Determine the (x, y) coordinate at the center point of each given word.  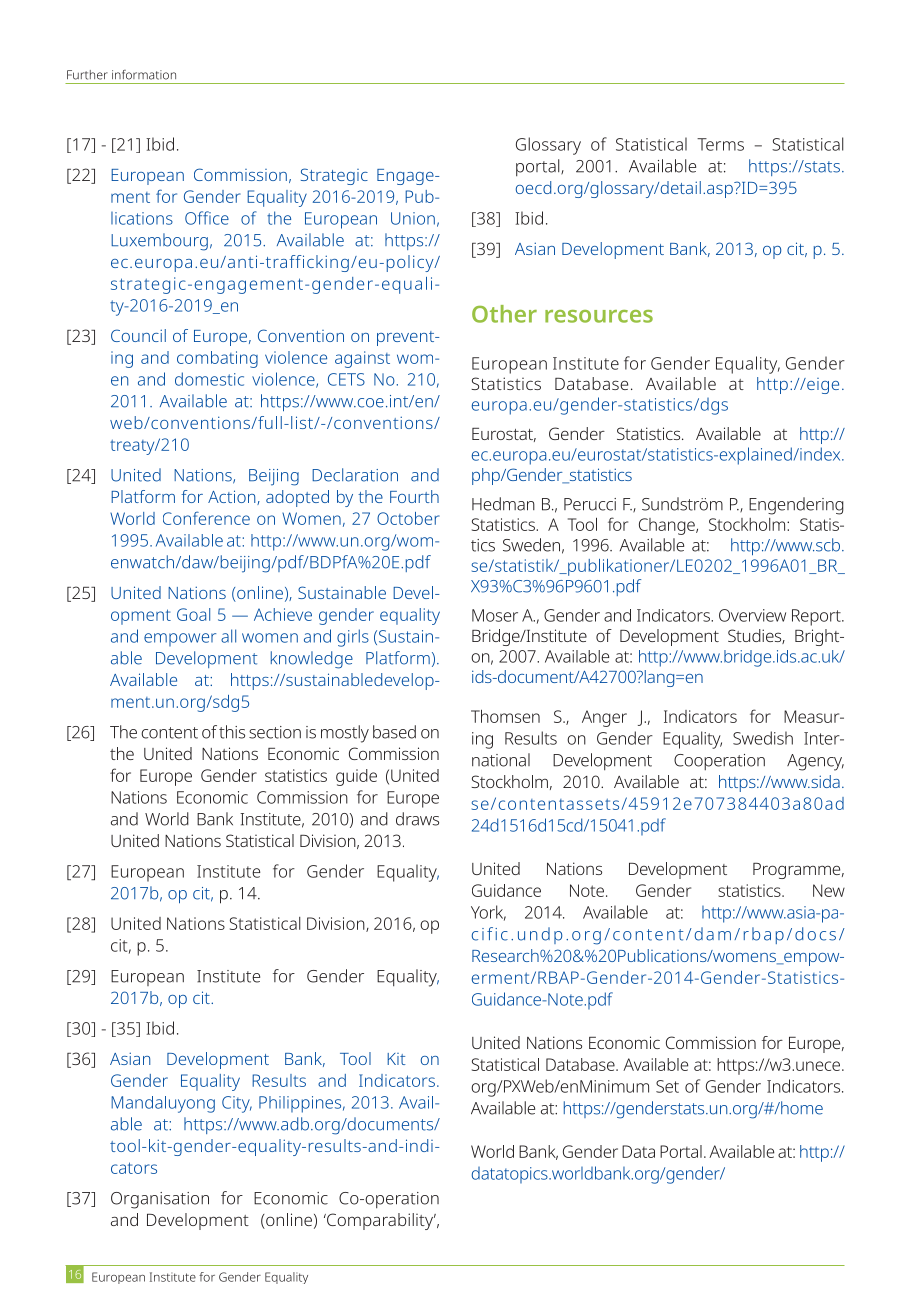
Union (413, 218)
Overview (752, 615)
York (488, 913)
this (232, 732)
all (228, 636)
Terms (720, 144)
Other (504, 314)
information (144, 75)
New (829, 890)
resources (599, 316)
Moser (495, 615)
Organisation (160, 1200)
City (237, 1104)
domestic (209, 379)
